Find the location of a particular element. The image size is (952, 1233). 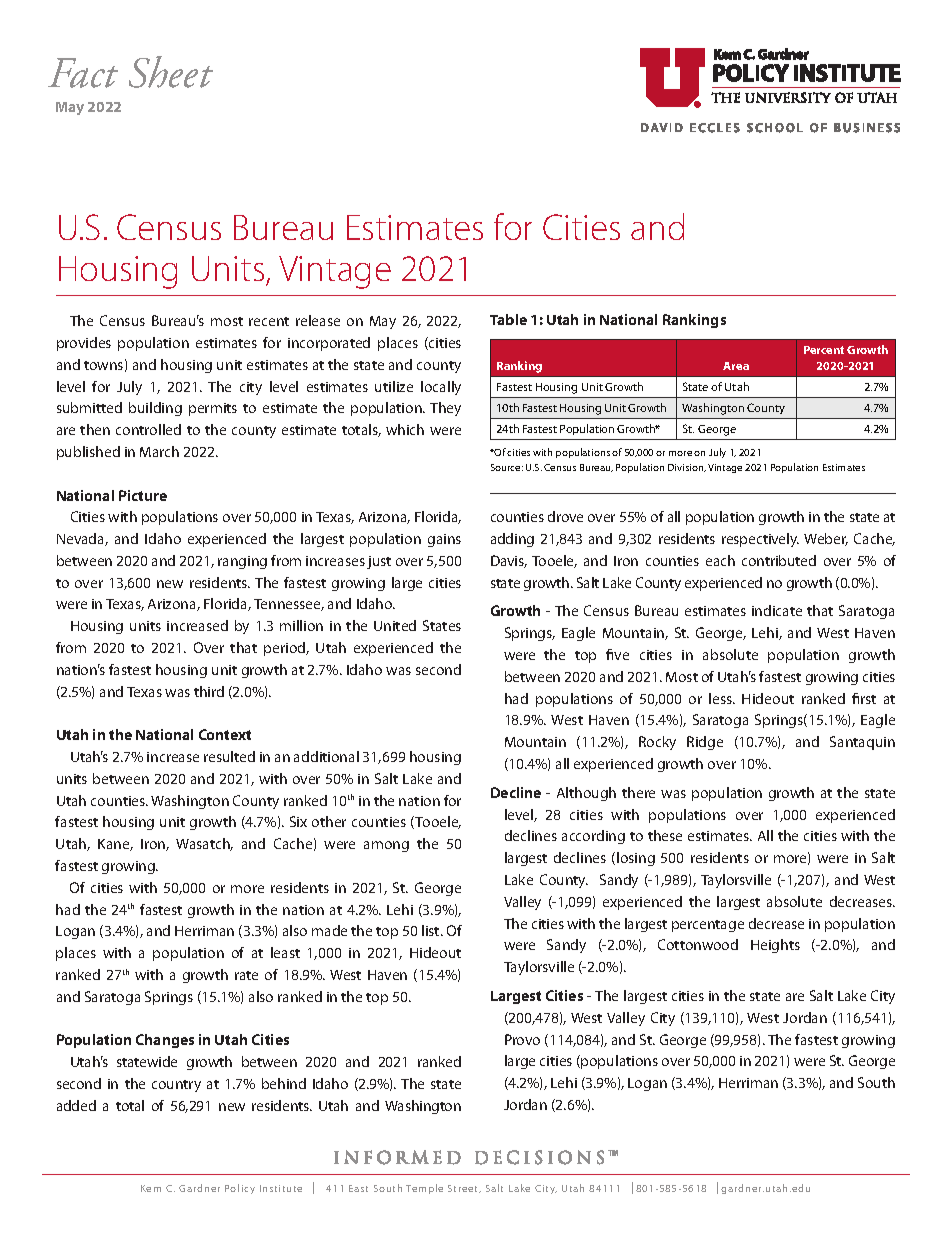

locally is located at coordinates (441, 388).
